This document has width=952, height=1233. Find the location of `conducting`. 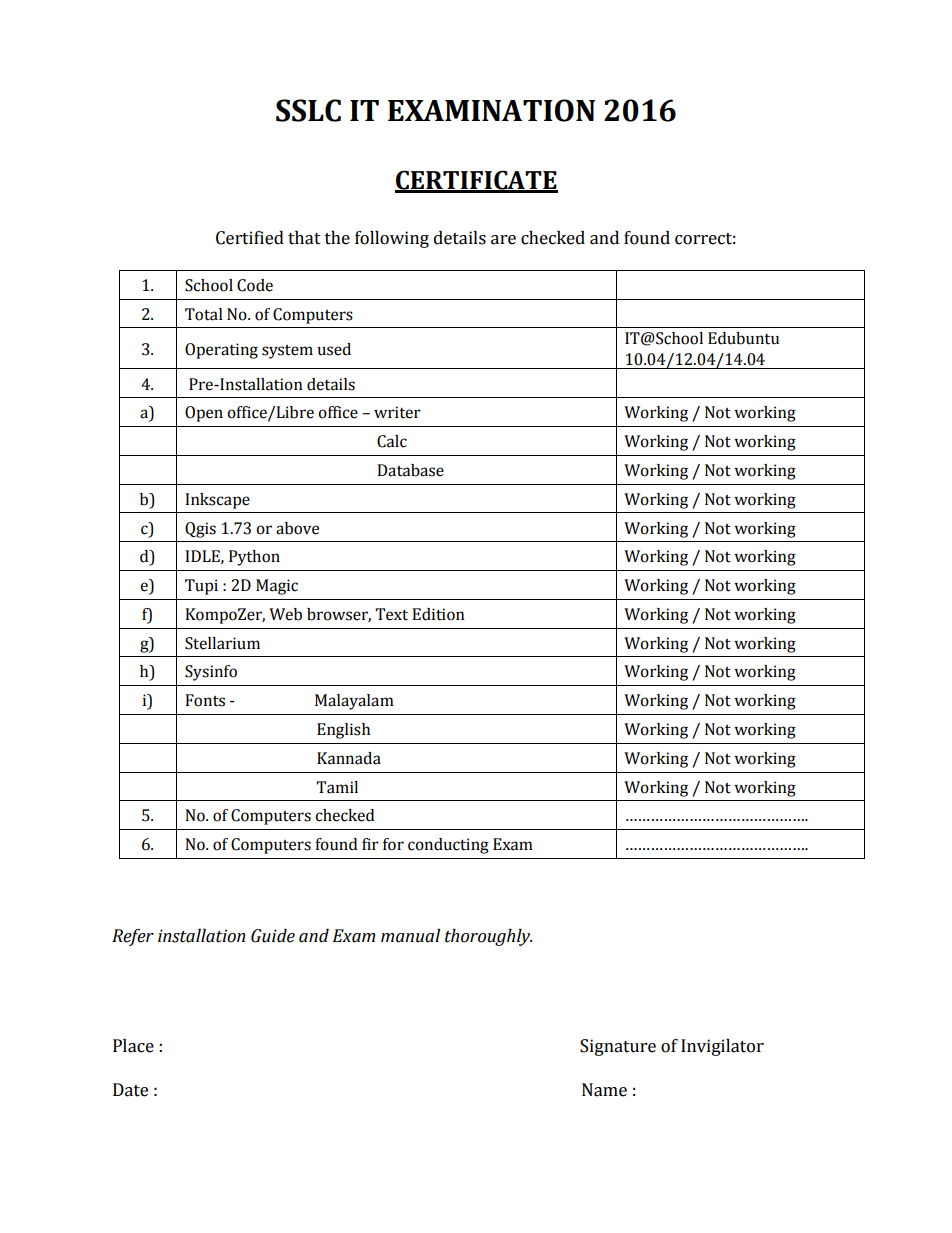

conducting is located at coordinates (448, 846).
